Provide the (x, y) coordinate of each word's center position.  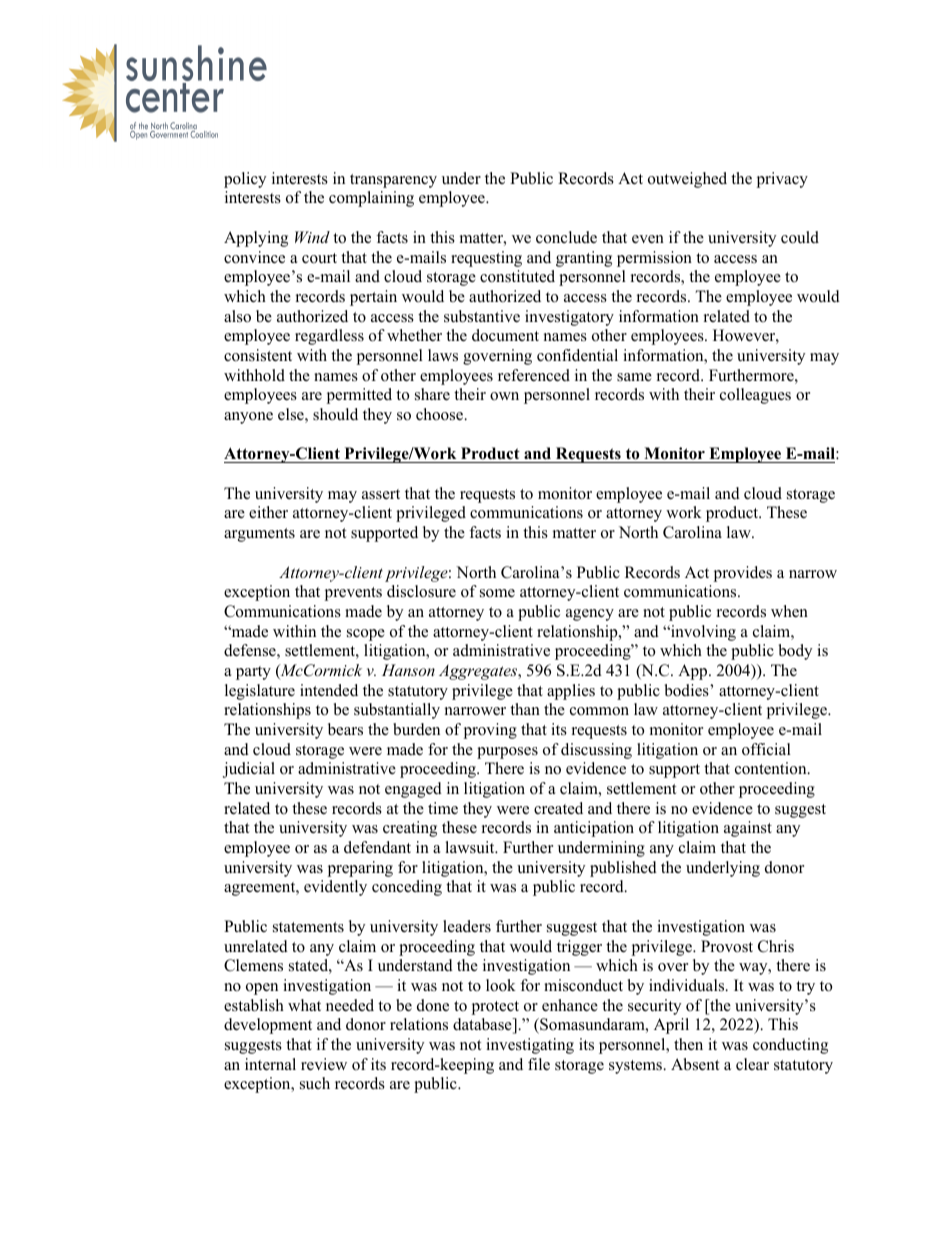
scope (366, 635)
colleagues (755, 396)
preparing (360, 869)
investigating (530, 1046)
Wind (312, 237)
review (324, 1064)
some (497, 593)
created (558, 808)
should (335, 414)
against (748, 829)
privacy (782, 180)
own (504, 396)
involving (702, 633)
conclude (566, 237)
